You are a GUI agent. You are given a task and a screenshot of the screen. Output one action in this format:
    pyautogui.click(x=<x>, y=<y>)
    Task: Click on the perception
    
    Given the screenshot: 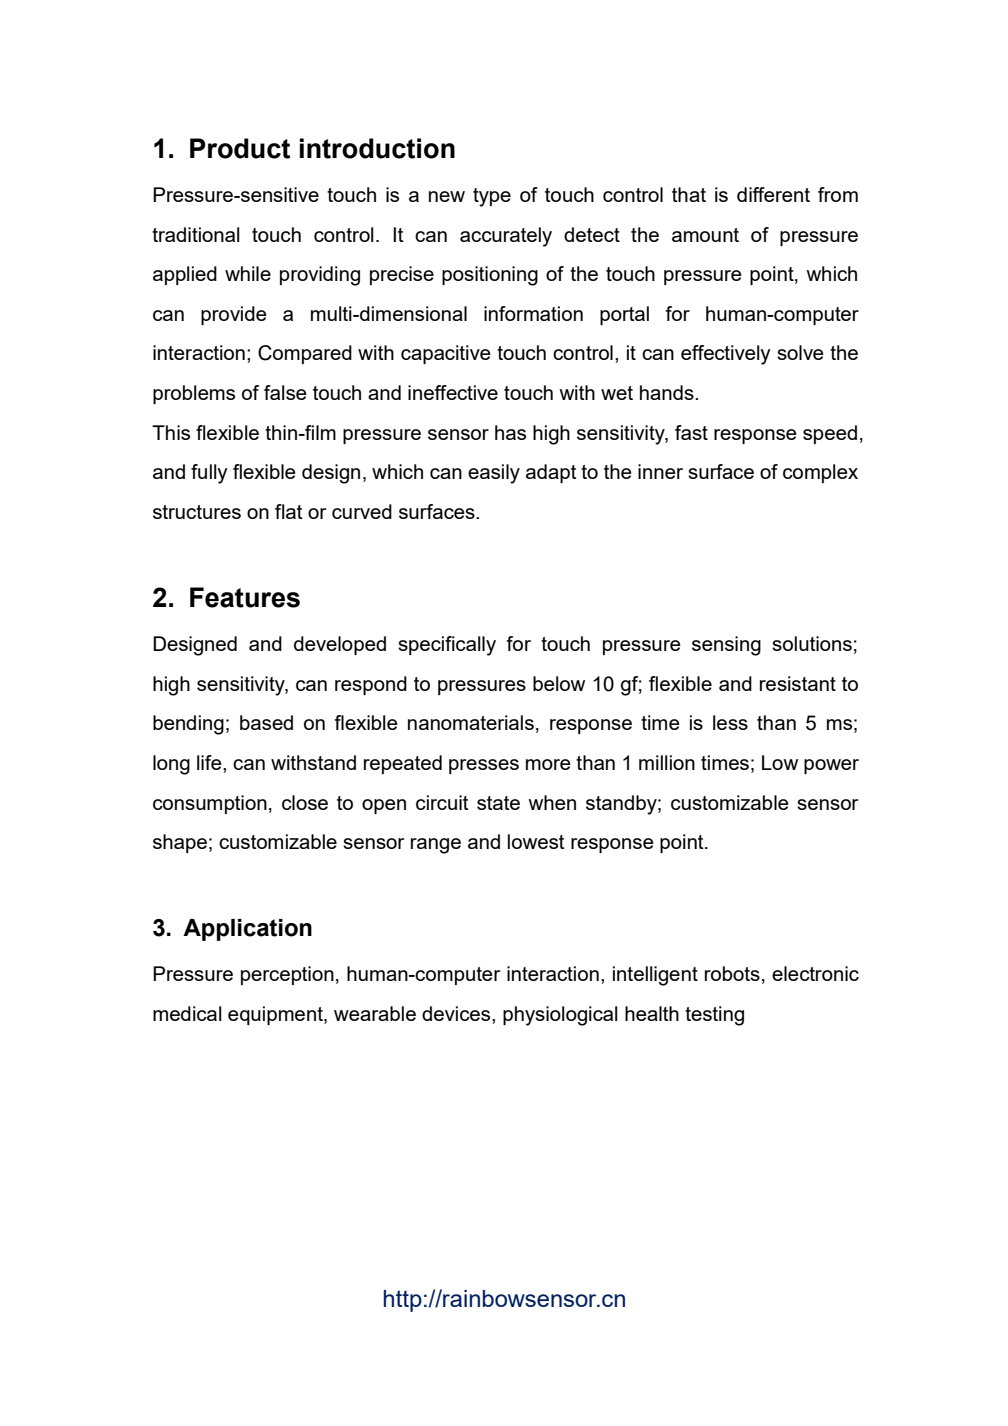 What is the action you would take?
    pyautogui.click(x=287, y=975)
